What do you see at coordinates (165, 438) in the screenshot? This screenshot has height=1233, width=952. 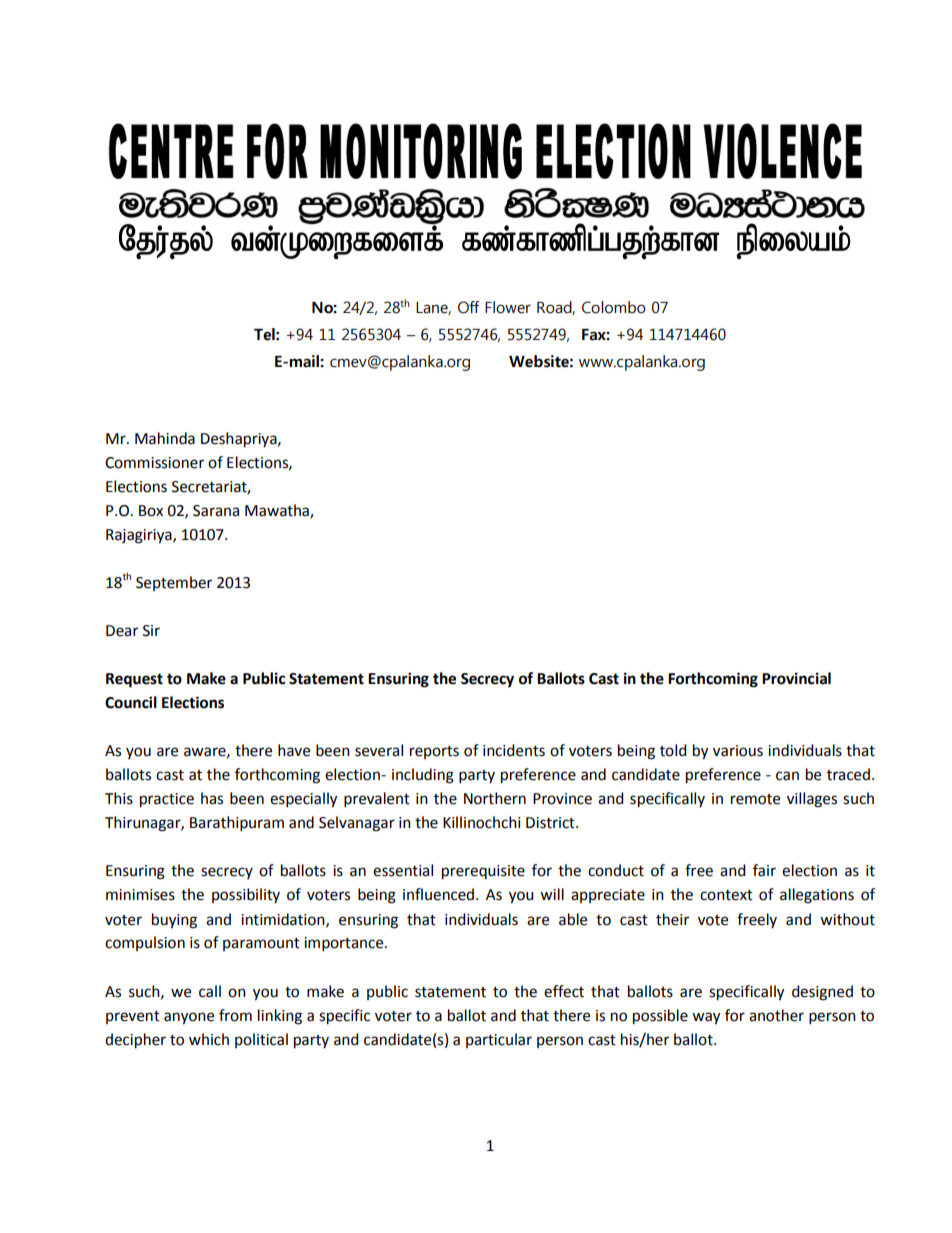 I see `Mahinda` at bounding box center [165, 438].
